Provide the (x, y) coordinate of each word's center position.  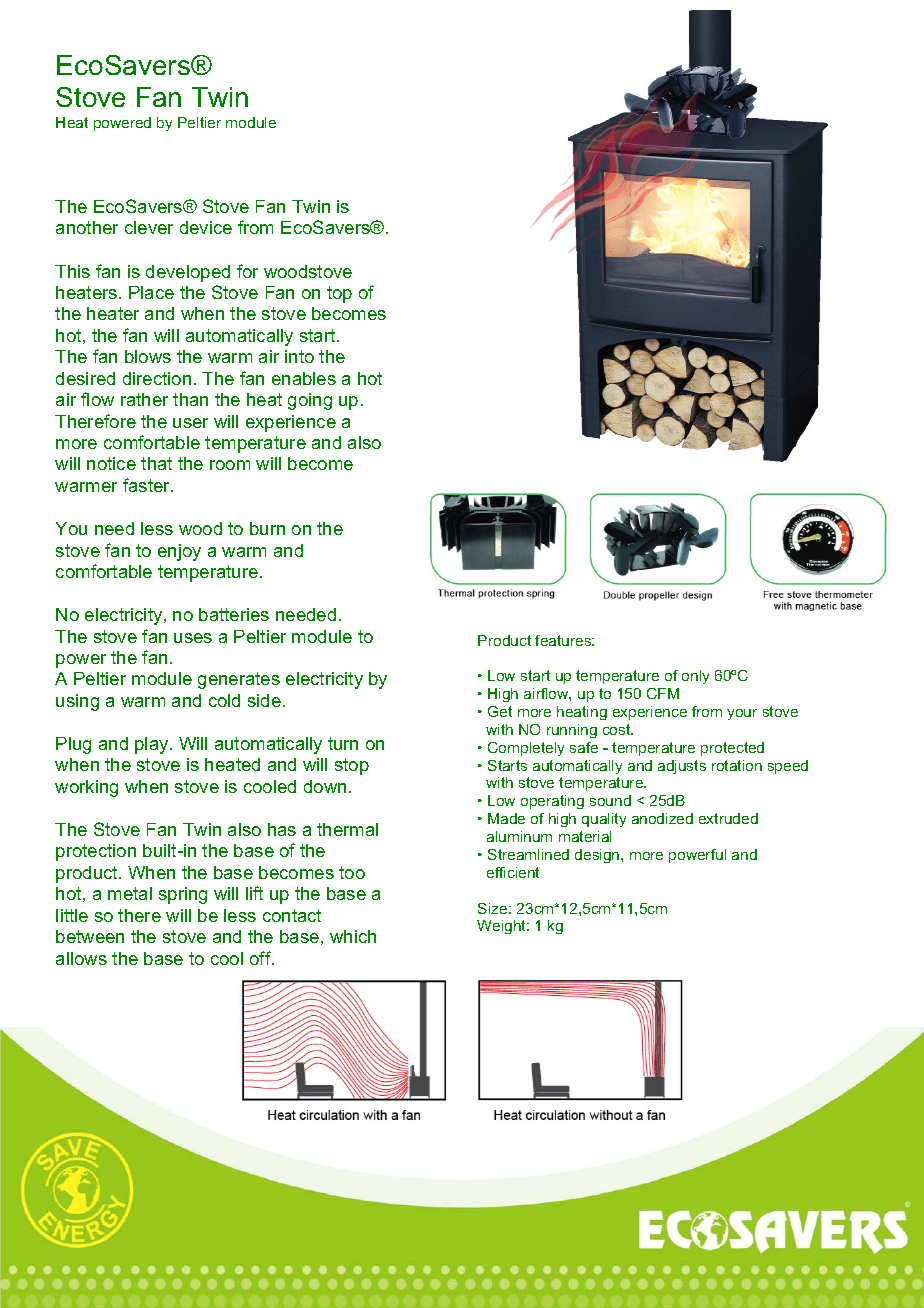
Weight (503, 927)
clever (149, 227)
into (299, 356)
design (598, 856)
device (206, 227)
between (90, 936)
